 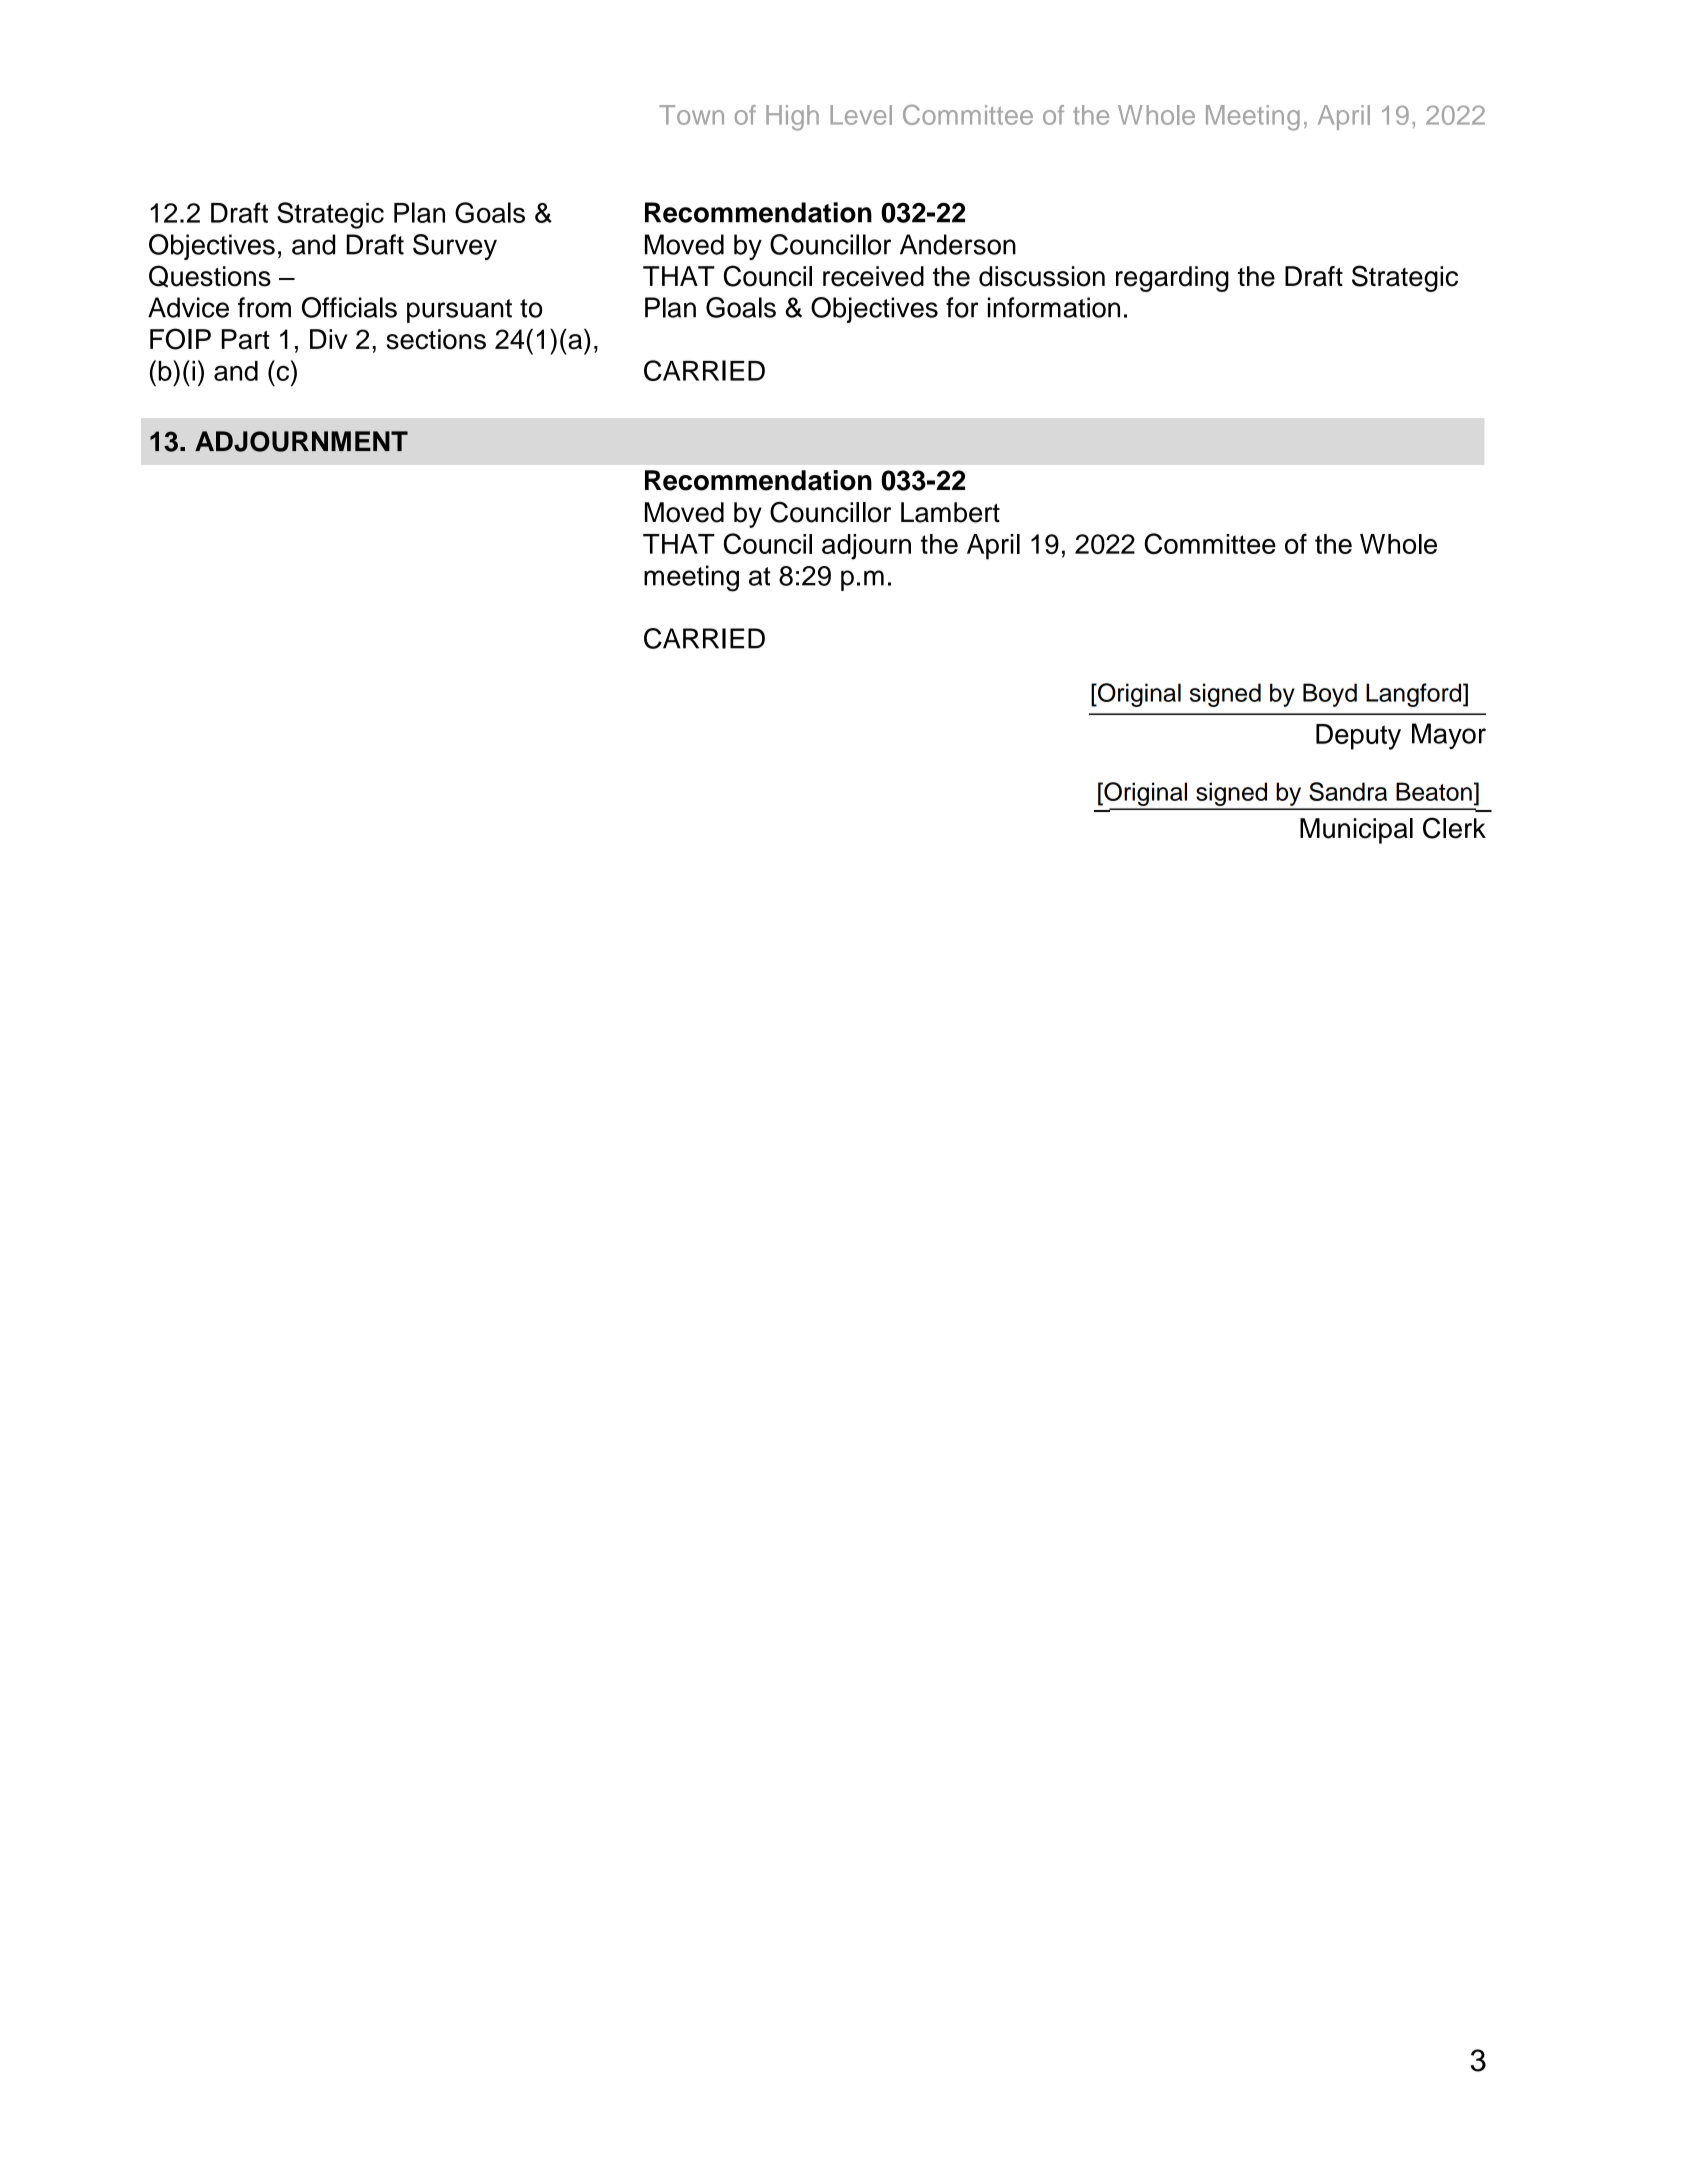 I want to click on Div, so click(x=329, y=339).
